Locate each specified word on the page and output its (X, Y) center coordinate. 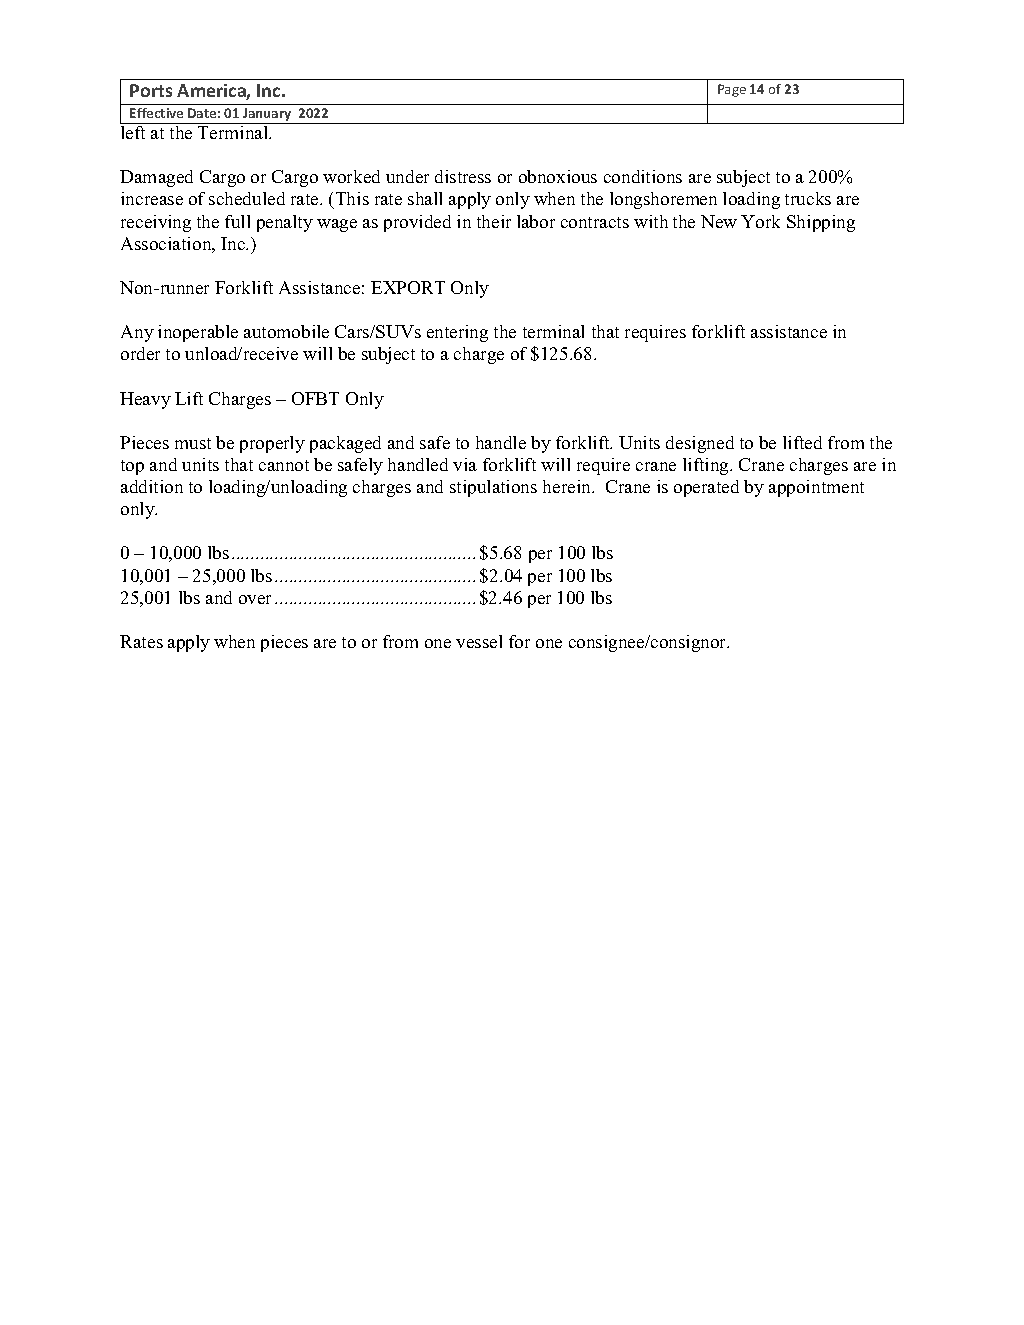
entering (457, 333)
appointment (816, 488)
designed (700, 444)
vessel (479, 641)
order (140, 353)
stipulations (493, 488)
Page (732, 90)
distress (463, 176)
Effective (156, 113)
